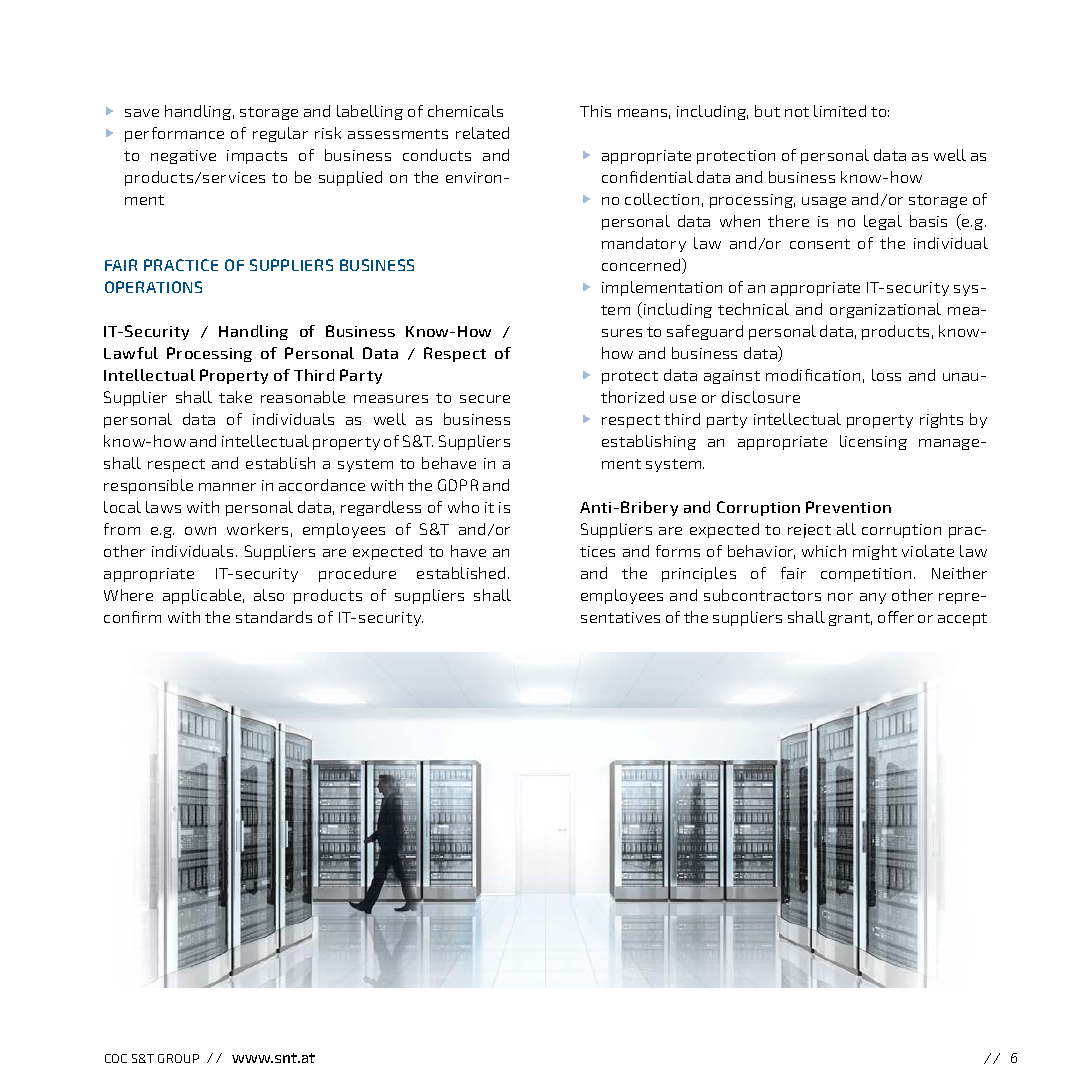  What do you see at coordinates (174, 134) in the page?
I see `performance` at bounding box center [174, 134].
